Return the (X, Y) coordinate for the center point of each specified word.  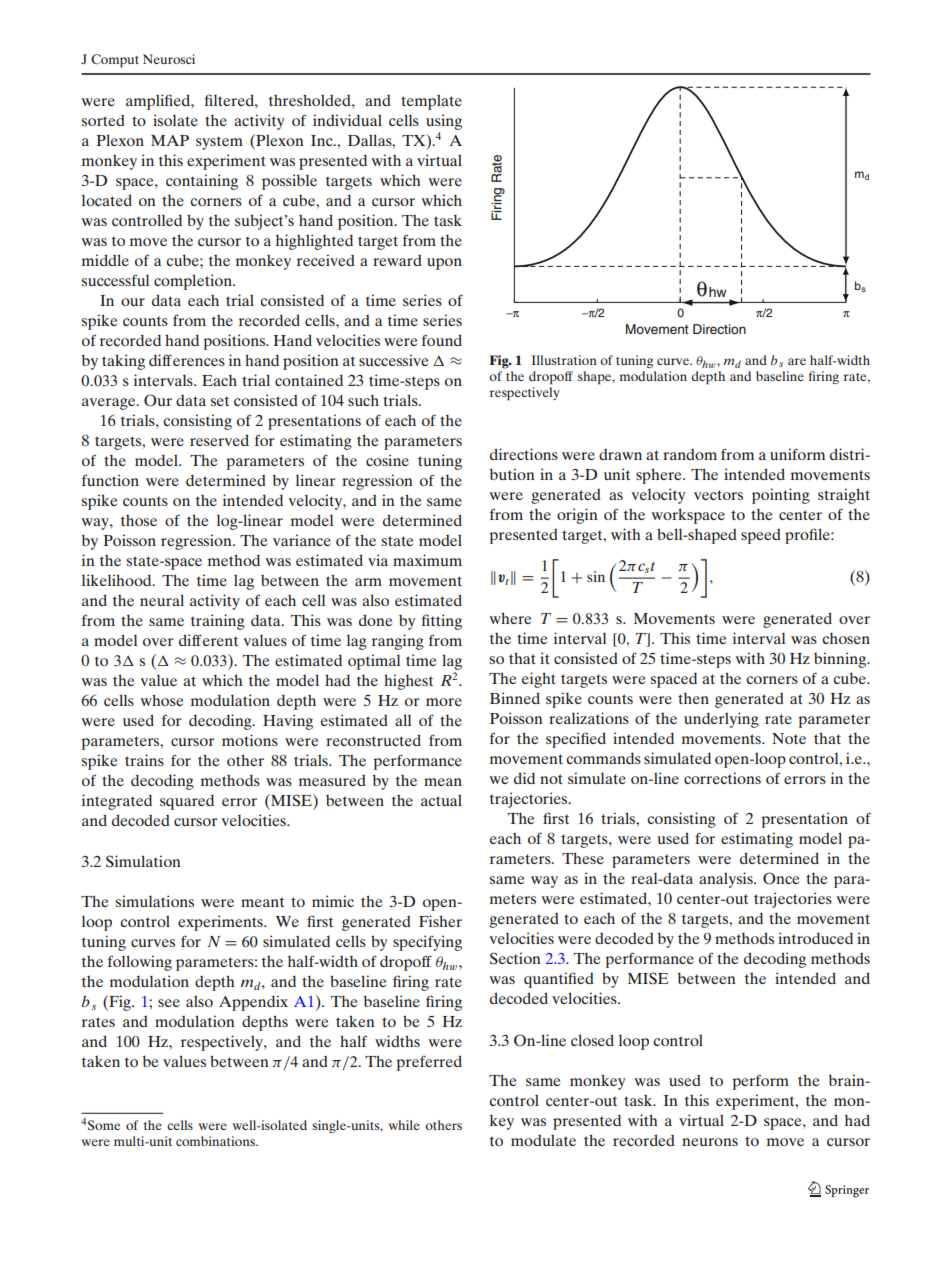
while (404, 1125)
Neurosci (169, 59)
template (431, 102)
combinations (216, 1141)
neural (162, 600)
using (444, 122)
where (510, 618)
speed (761, 536)
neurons (710, 1142)
